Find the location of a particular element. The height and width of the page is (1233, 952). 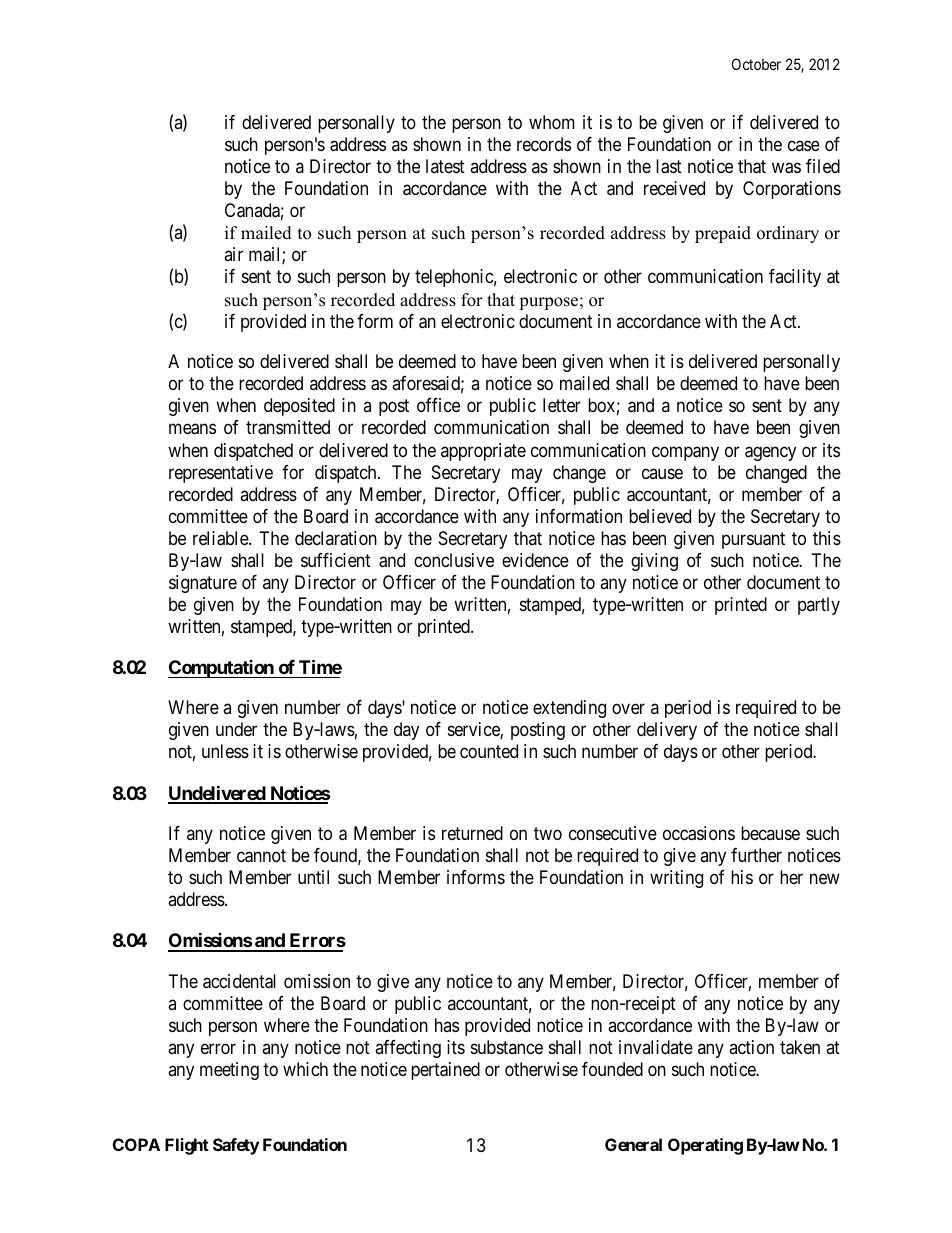

agency is located at coordinates (770, 453).
